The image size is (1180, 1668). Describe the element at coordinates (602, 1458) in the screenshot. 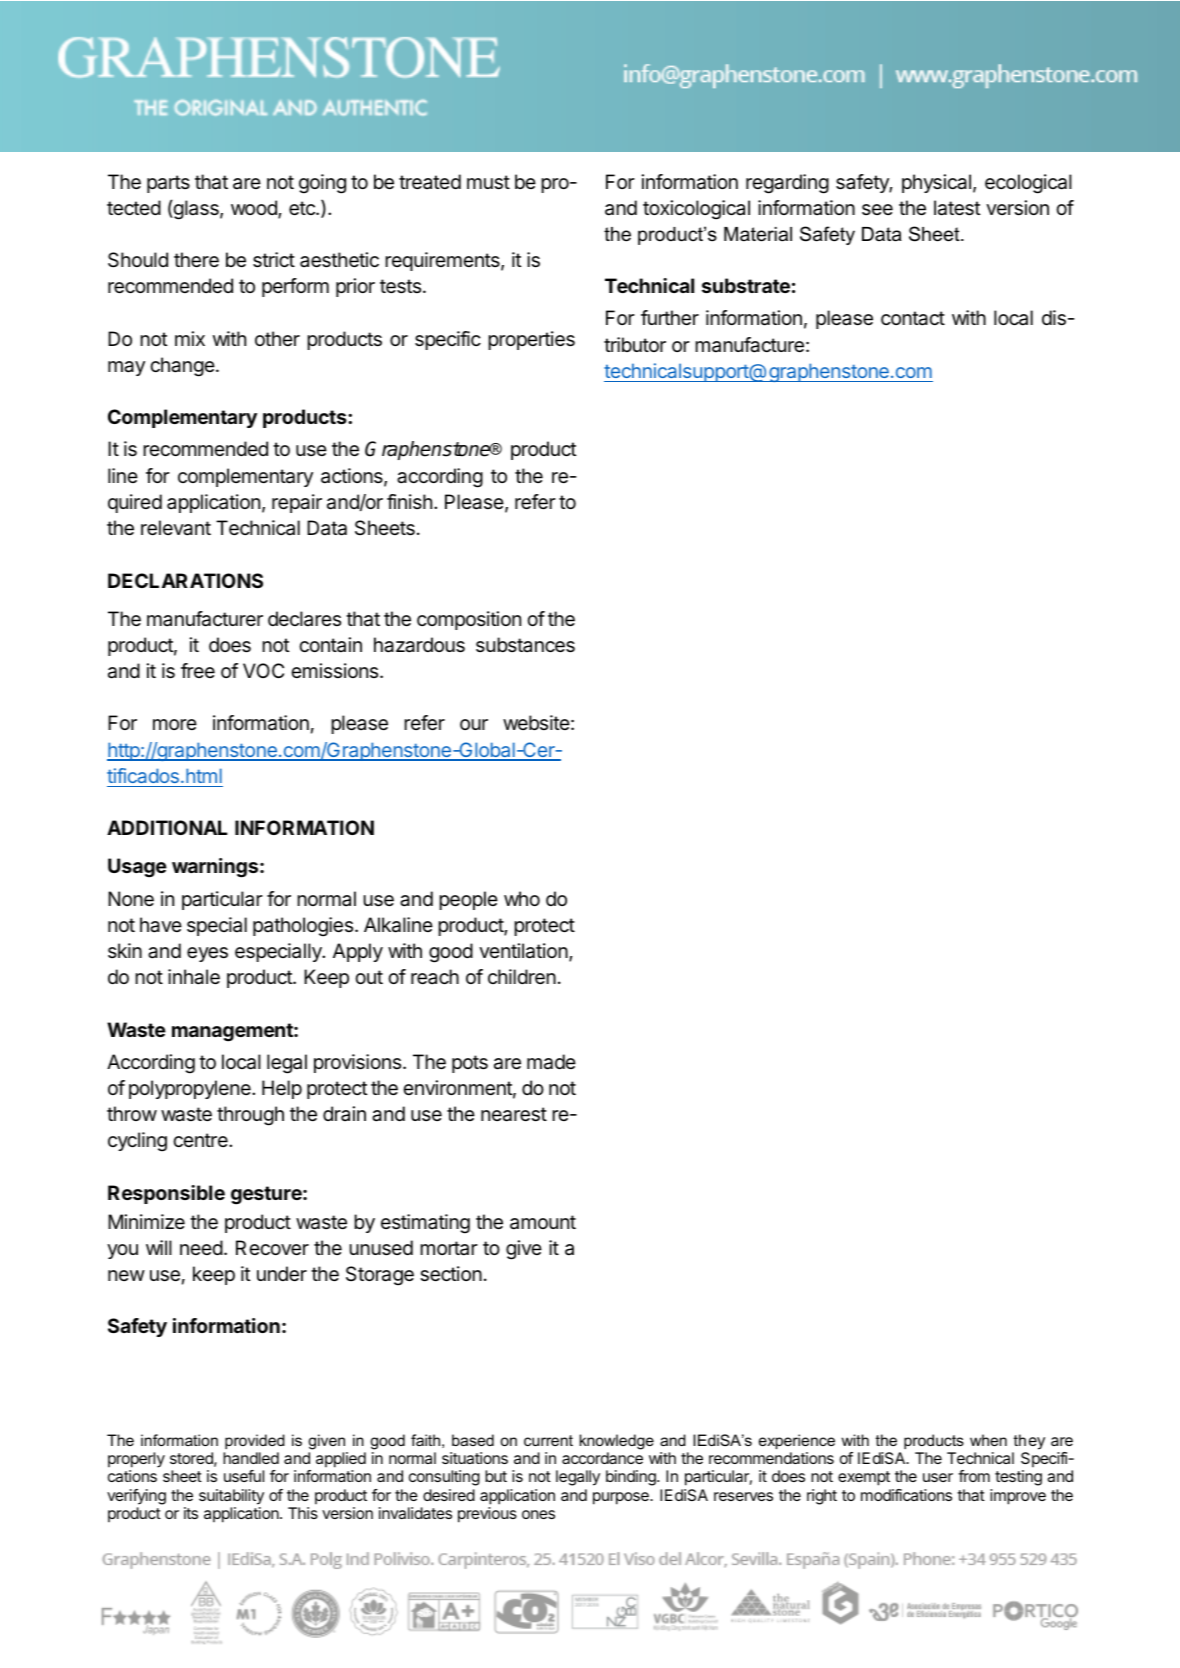

I see `accordance` at that location.
